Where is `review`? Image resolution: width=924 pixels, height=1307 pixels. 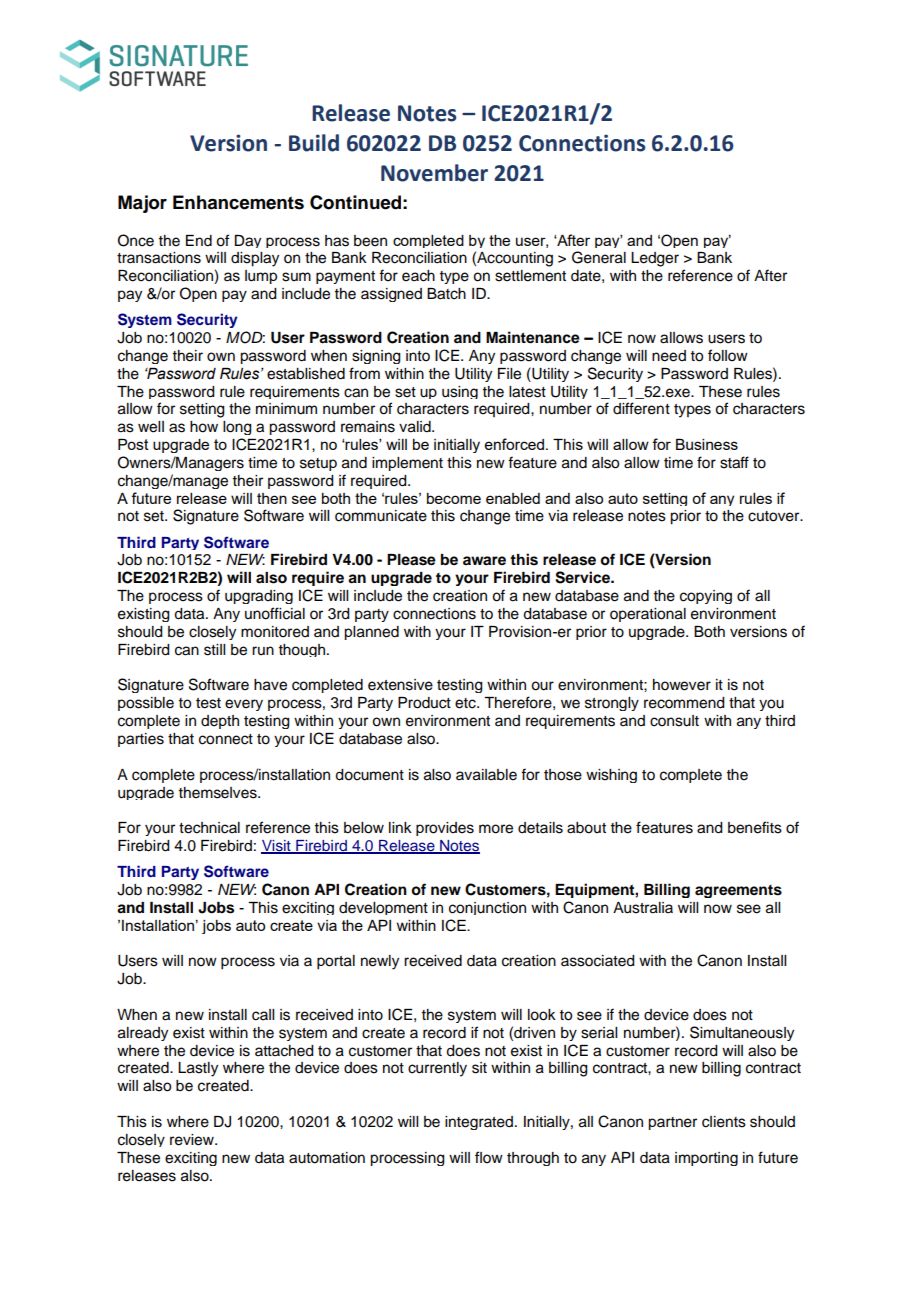 review is located at coordinates (193, 1140).
